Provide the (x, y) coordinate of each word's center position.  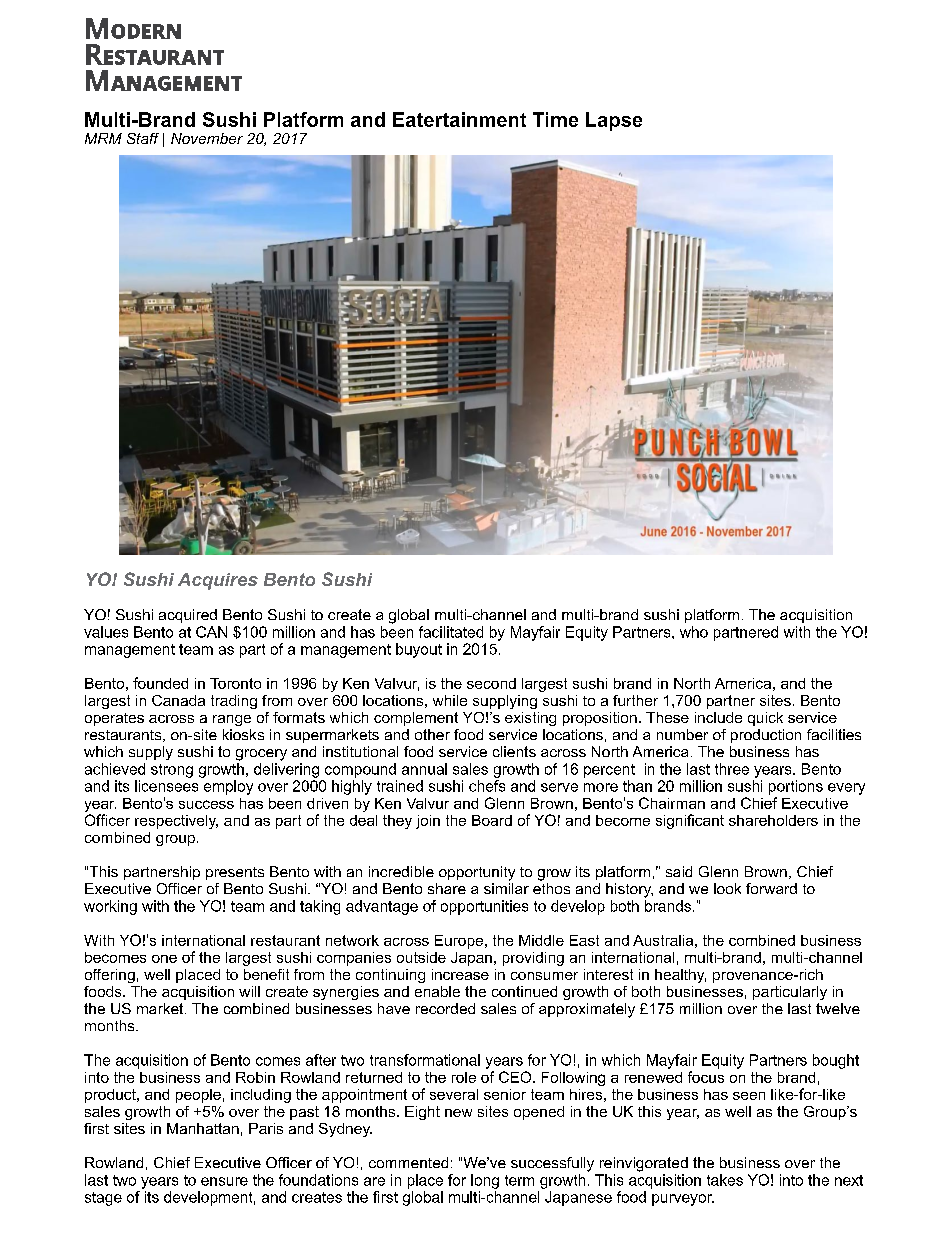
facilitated (451, 632)
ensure (224, 1181)
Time (555, 119)
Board (492, 820)
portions (796, 787)
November (207, 138)
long (485, 1181)
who (694, 632)
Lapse (614, 121)
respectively (176, 822)
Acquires (218, 581)
